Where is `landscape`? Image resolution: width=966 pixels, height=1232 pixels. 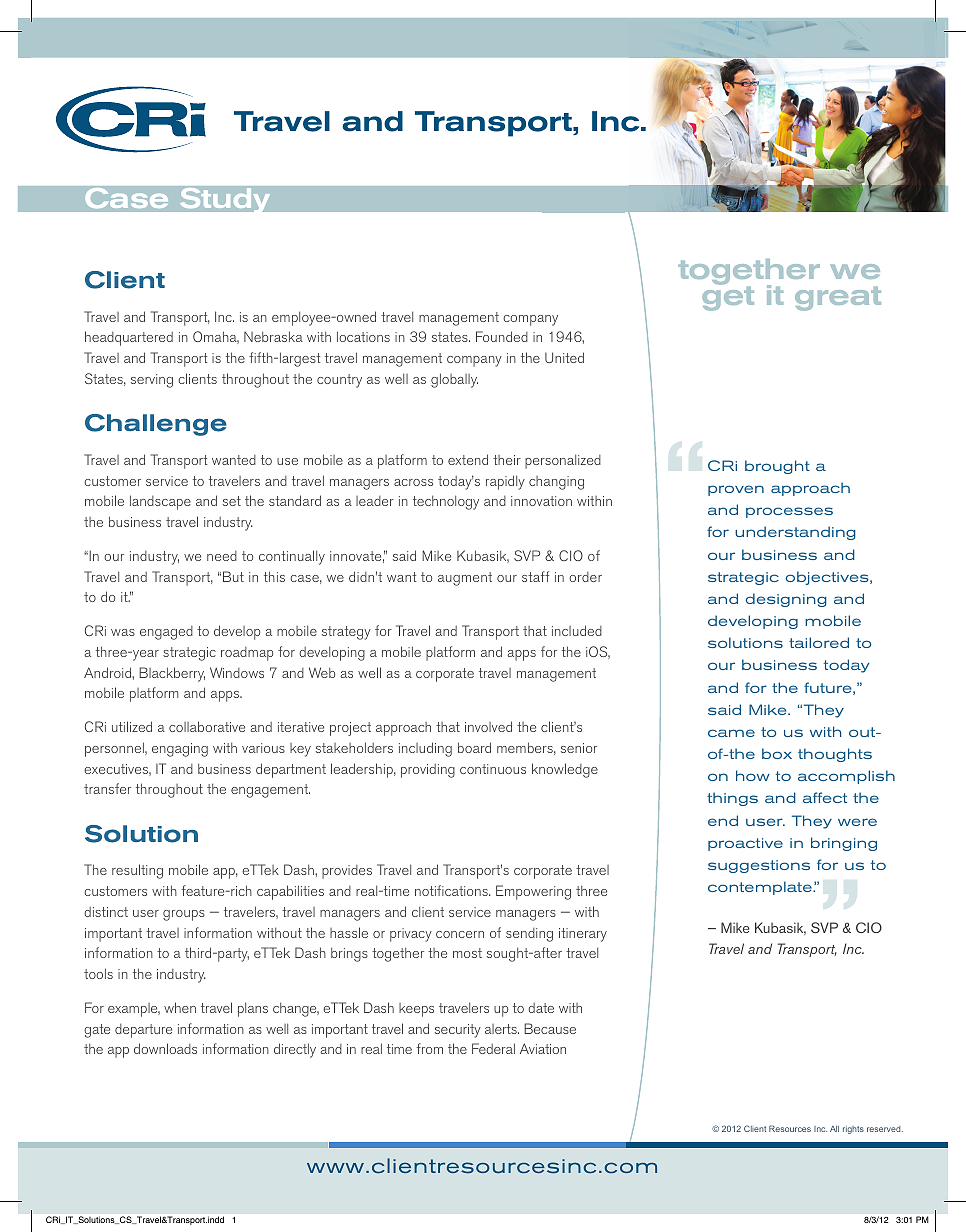 landscape is located at coordinates (160, 502).
